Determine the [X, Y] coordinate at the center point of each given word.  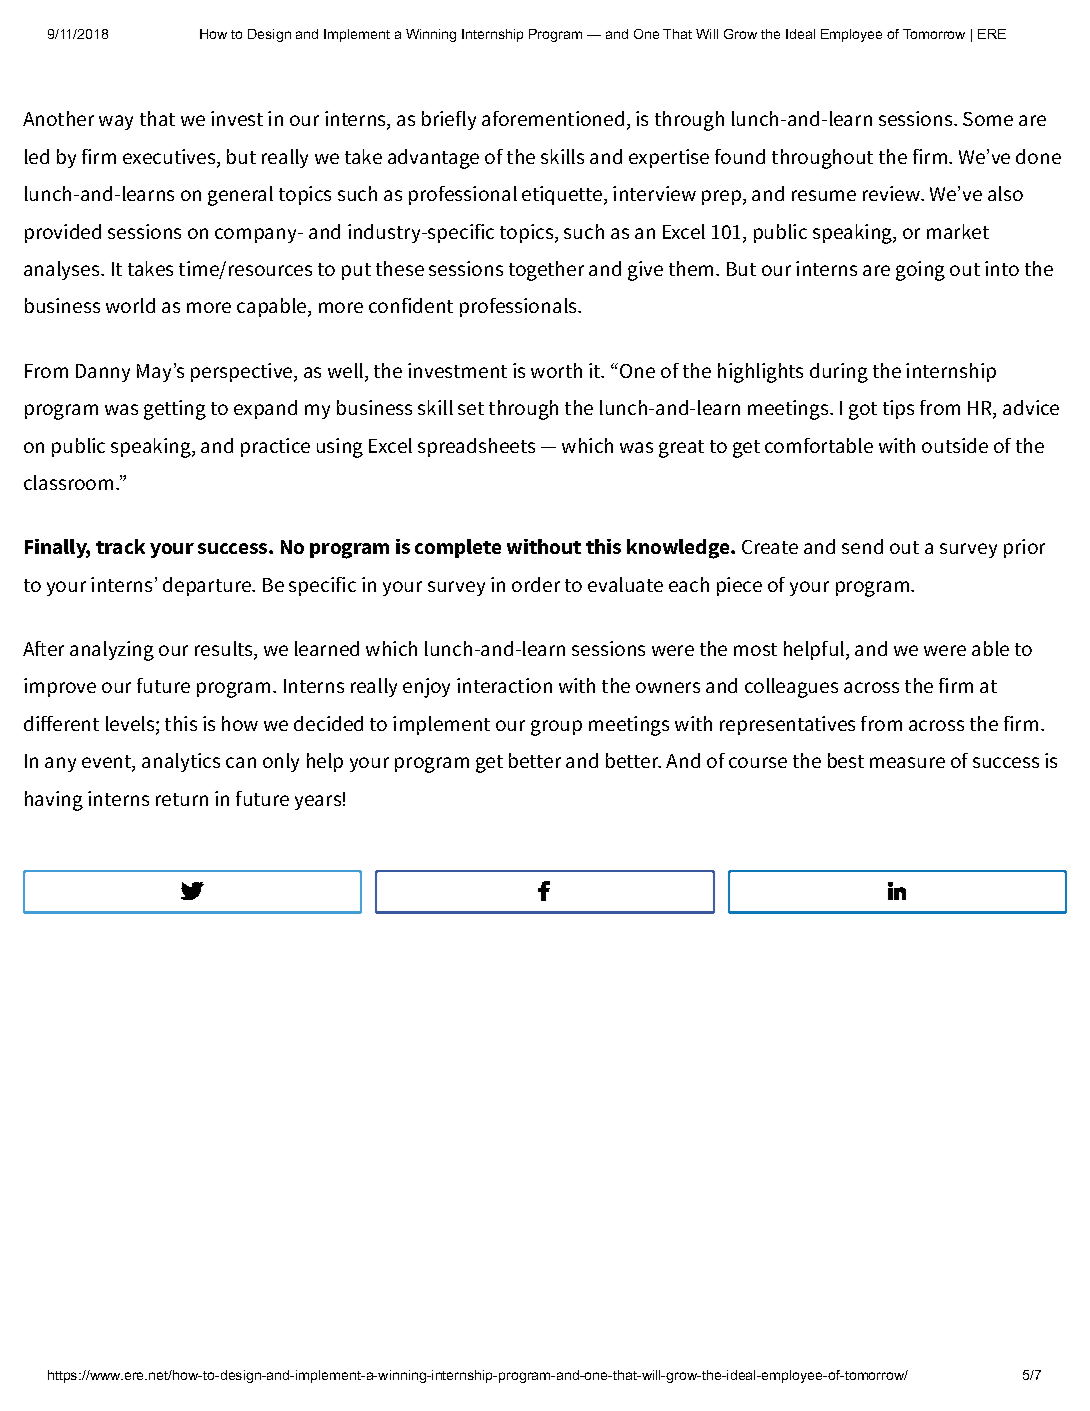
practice [275, 447]
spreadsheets [476, 447]
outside [955, 445]
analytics [181, 762]
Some [988, 119]
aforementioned [553, 118]
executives [170, 158]
